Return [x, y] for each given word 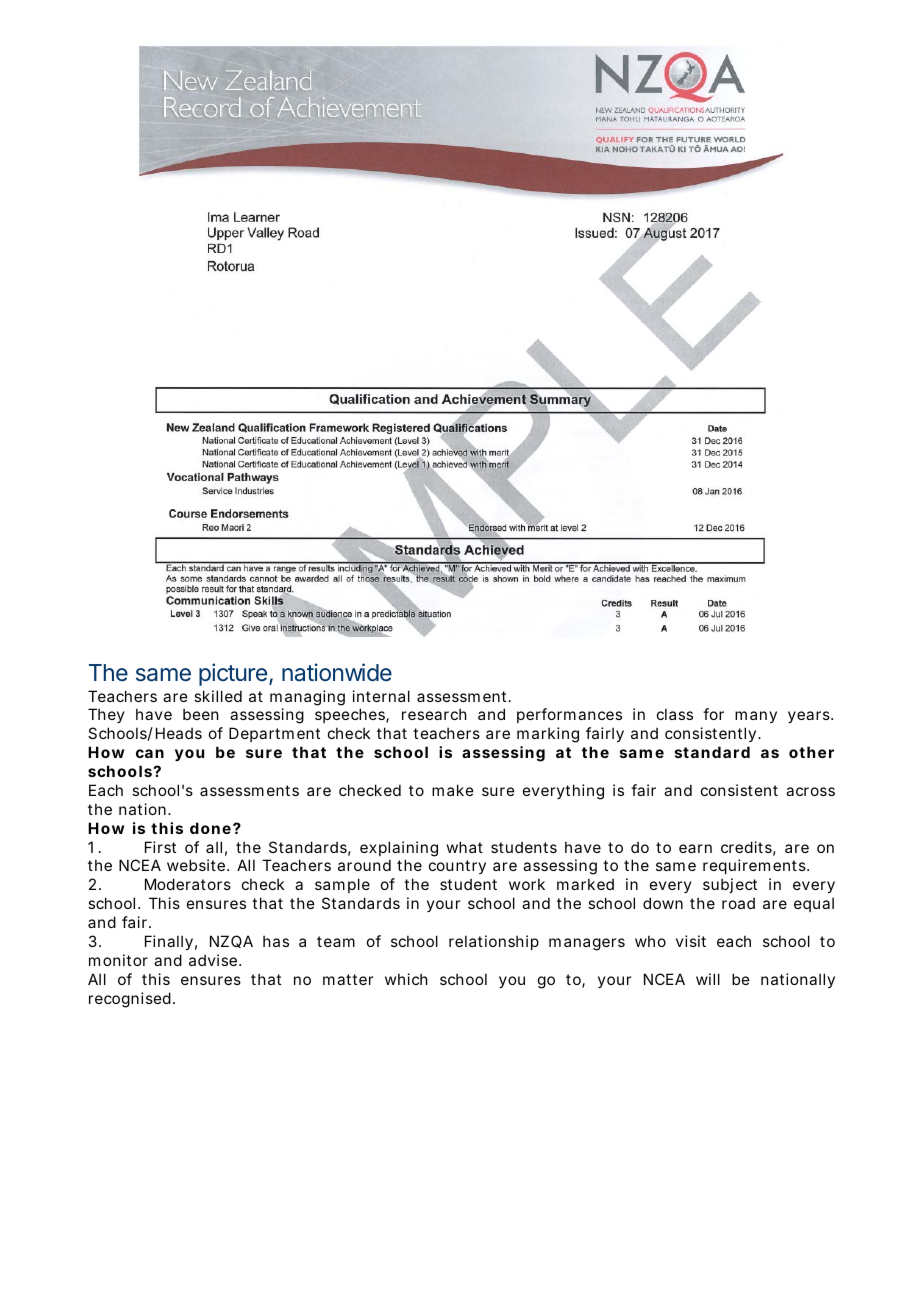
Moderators [188, 884]
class [675, 714]
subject [730, 885]
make [453, 790]
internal [381, 696]
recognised [130, 1000]
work [527, 884]
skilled [218, 696]
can [150, 753]
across [810, 791]
